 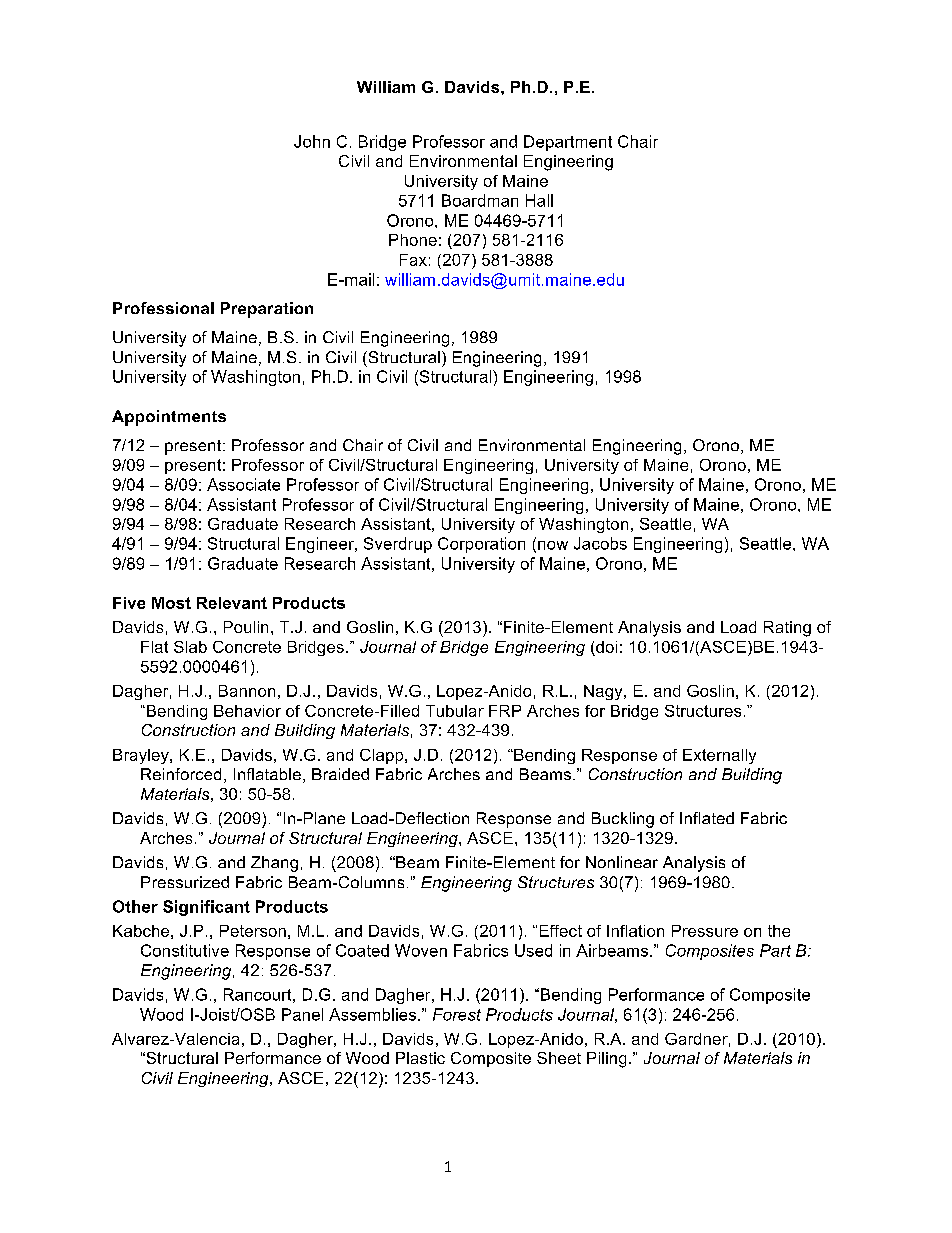 I want to click on Tubular, so click(x=455, y=711).
